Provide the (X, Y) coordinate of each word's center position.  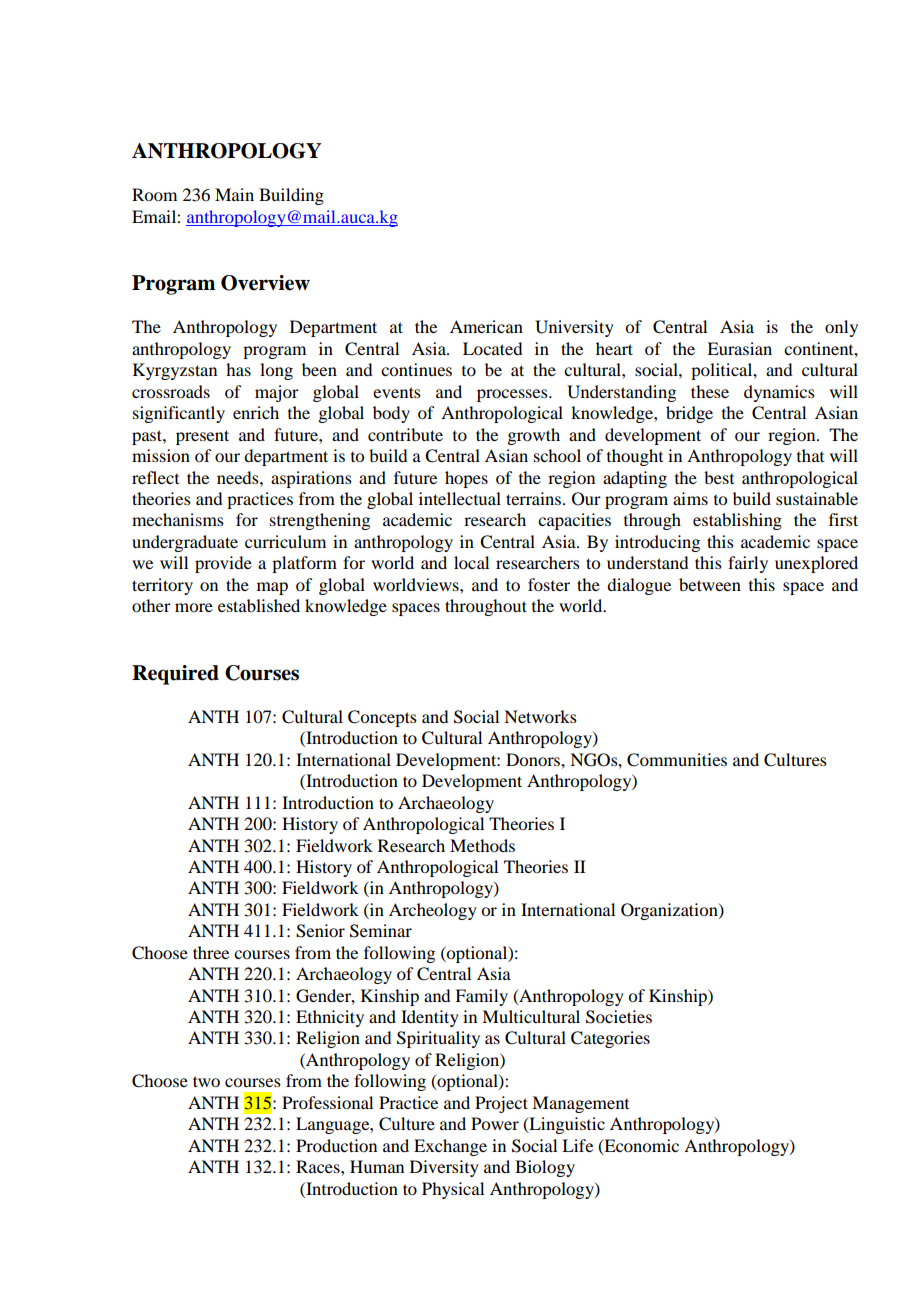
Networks (540, 716)
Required (175, 675)
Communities (677, 760)
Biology (545, 1168)
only (841, 328)
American (486, 326)
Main (234, 194)
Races (319, 1166)
